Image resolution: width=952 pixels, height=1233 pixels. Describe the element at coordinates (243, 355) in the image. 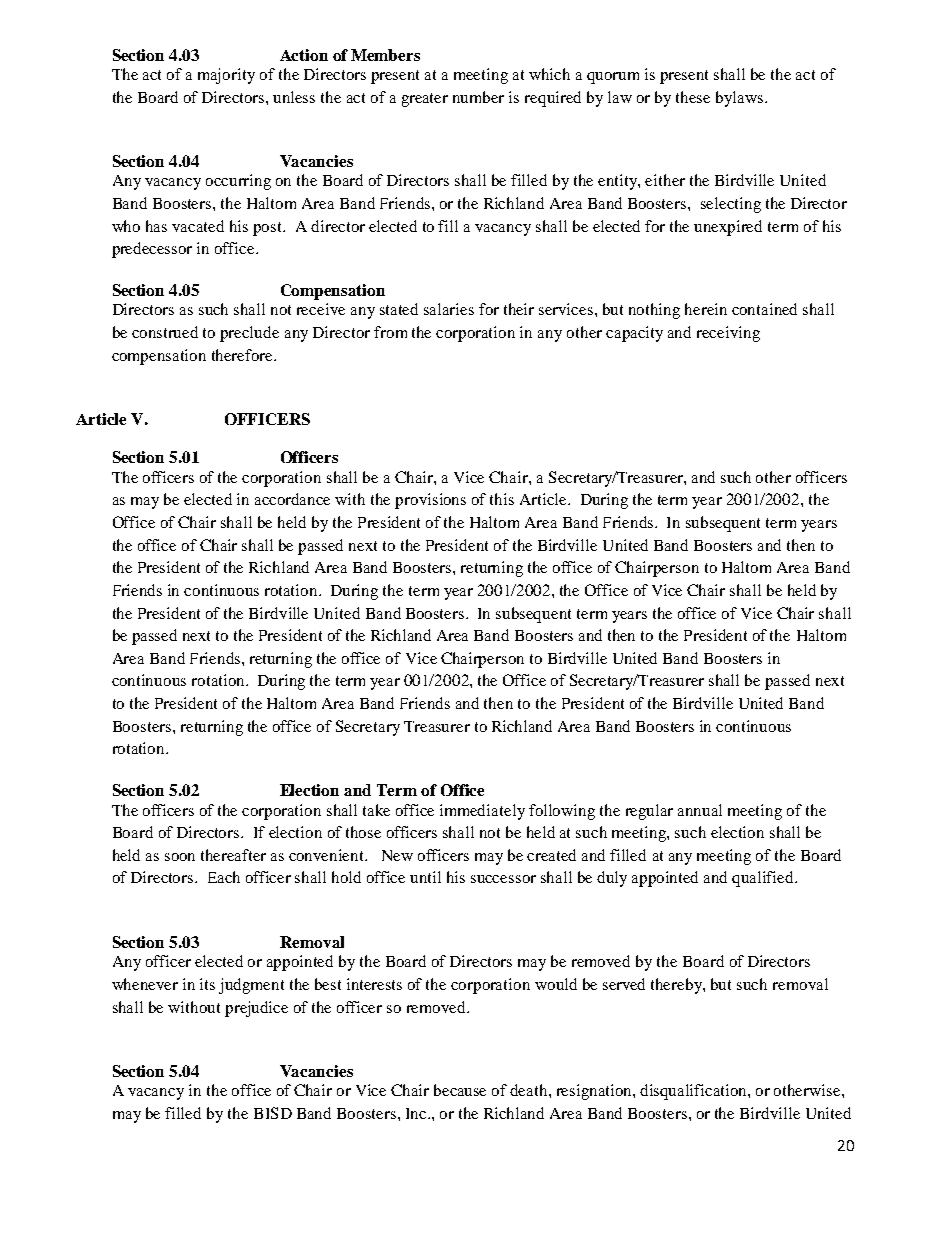

I see `therefore` at that location.
